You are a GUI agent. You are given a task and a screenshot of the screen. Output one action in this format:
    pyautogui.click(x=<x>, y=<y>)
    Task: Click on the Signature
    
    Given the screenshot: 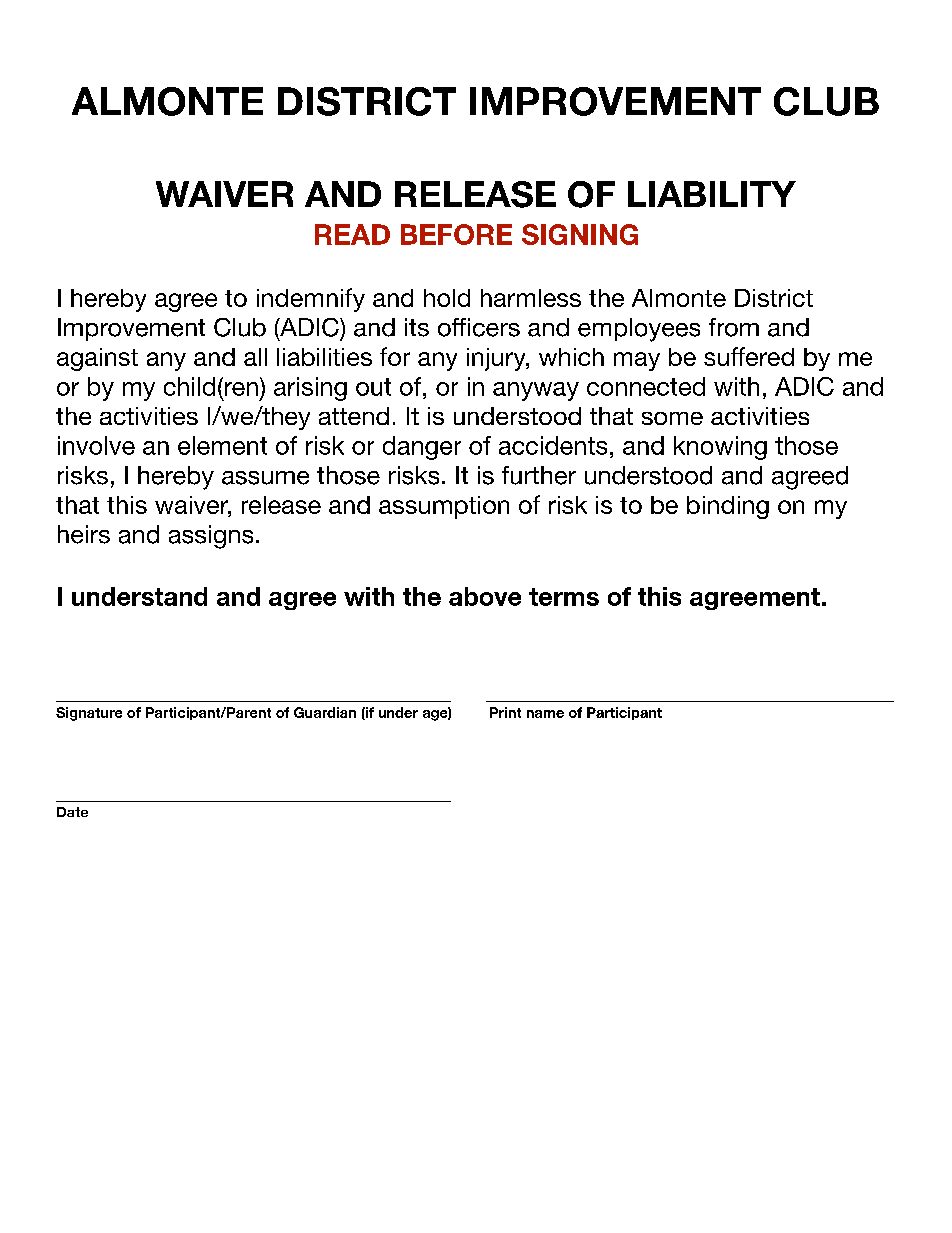 What is the action you would take?
    pyautogui.click(x=89, y=714)
